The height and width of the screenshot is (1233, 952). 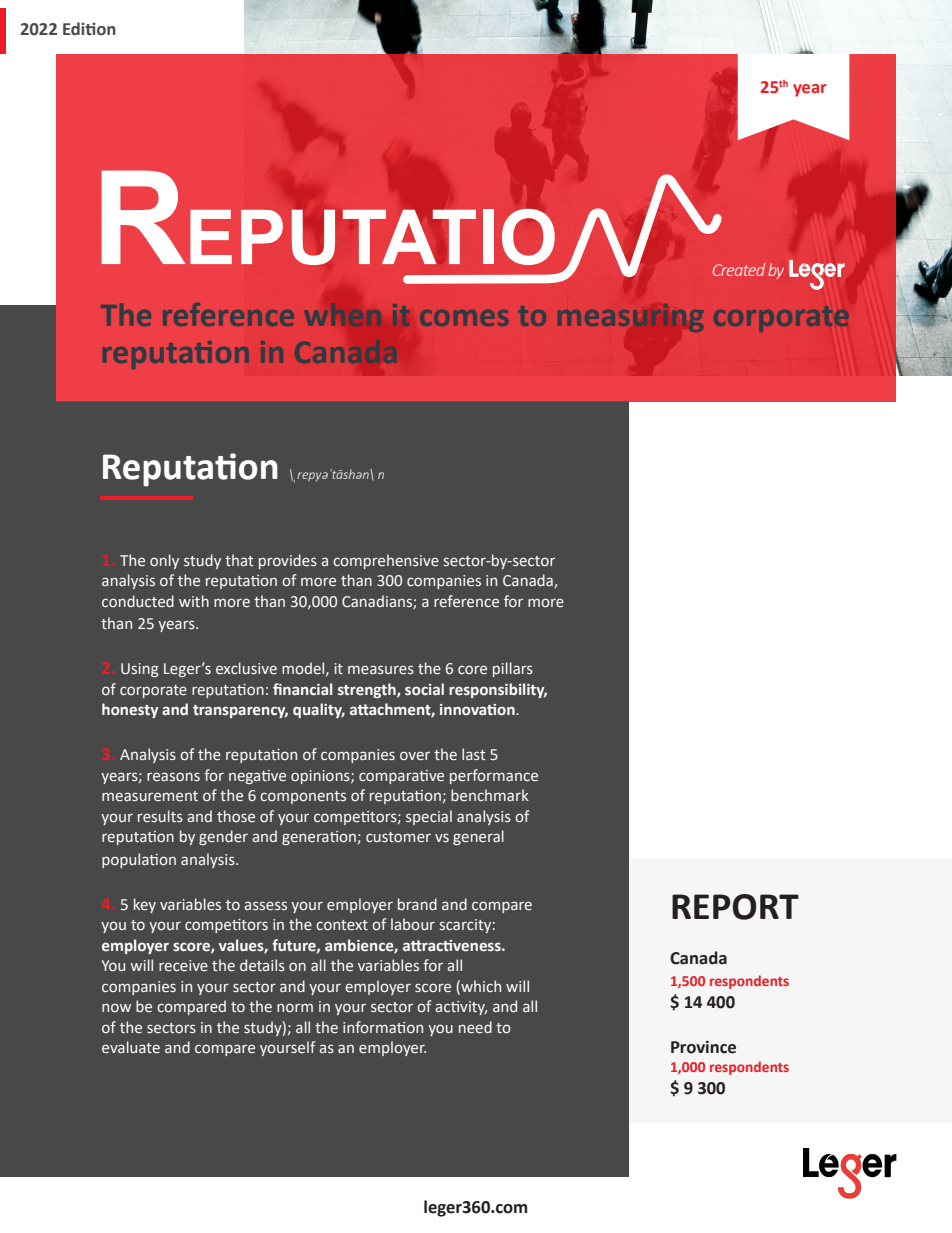 What do you see at coordinates (498, 690) in the screenshot?
I see `responsibility` at bounding box center [498, 690].
